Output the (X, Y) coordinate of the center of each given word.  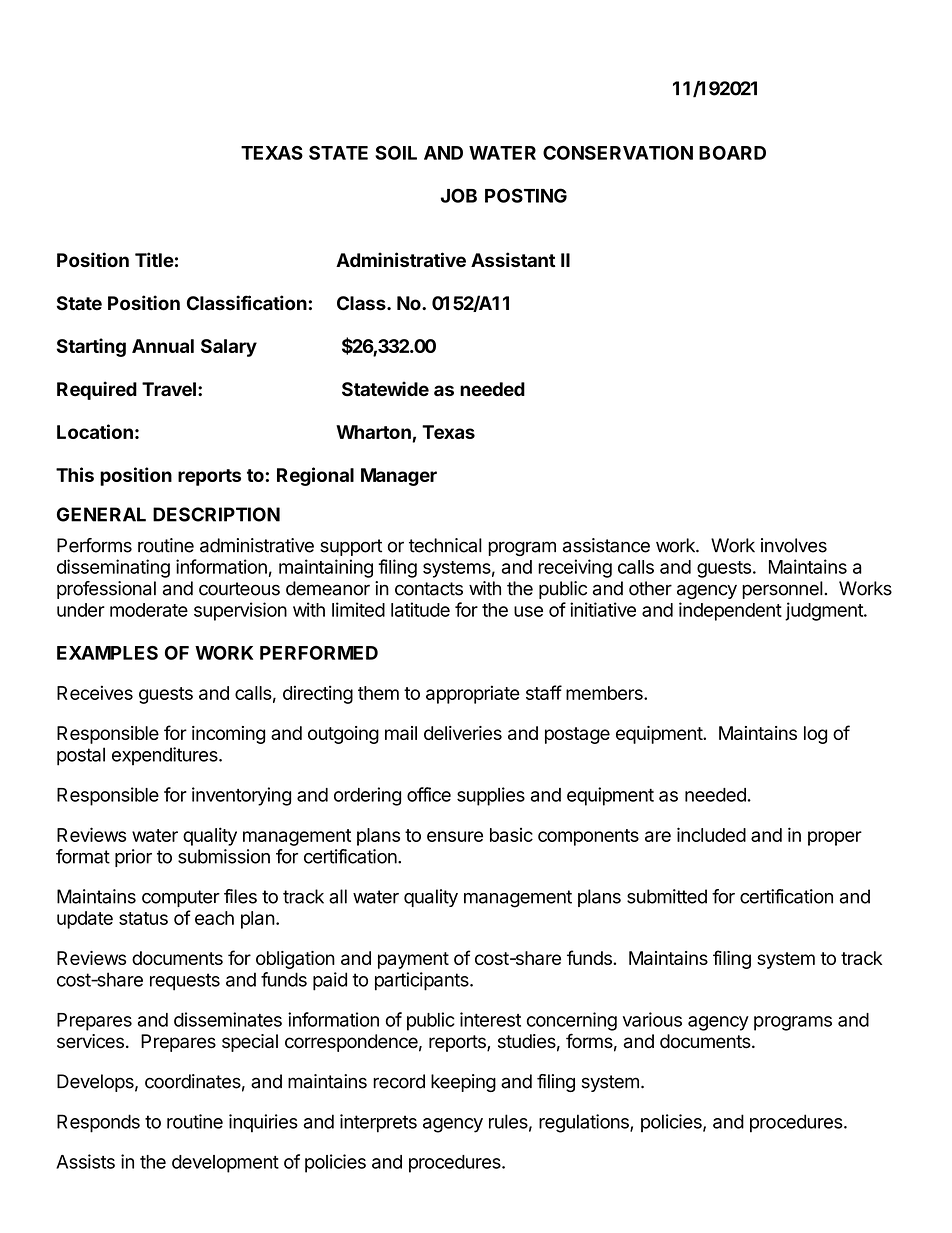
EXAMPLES (107, 653)
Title (154, 260)
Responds (98, 1123)
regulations (585, 1123)
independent (730, 611)
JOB (459, 195)
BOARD (732, 153)
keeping (463, 1083)
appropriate (473, 694)
